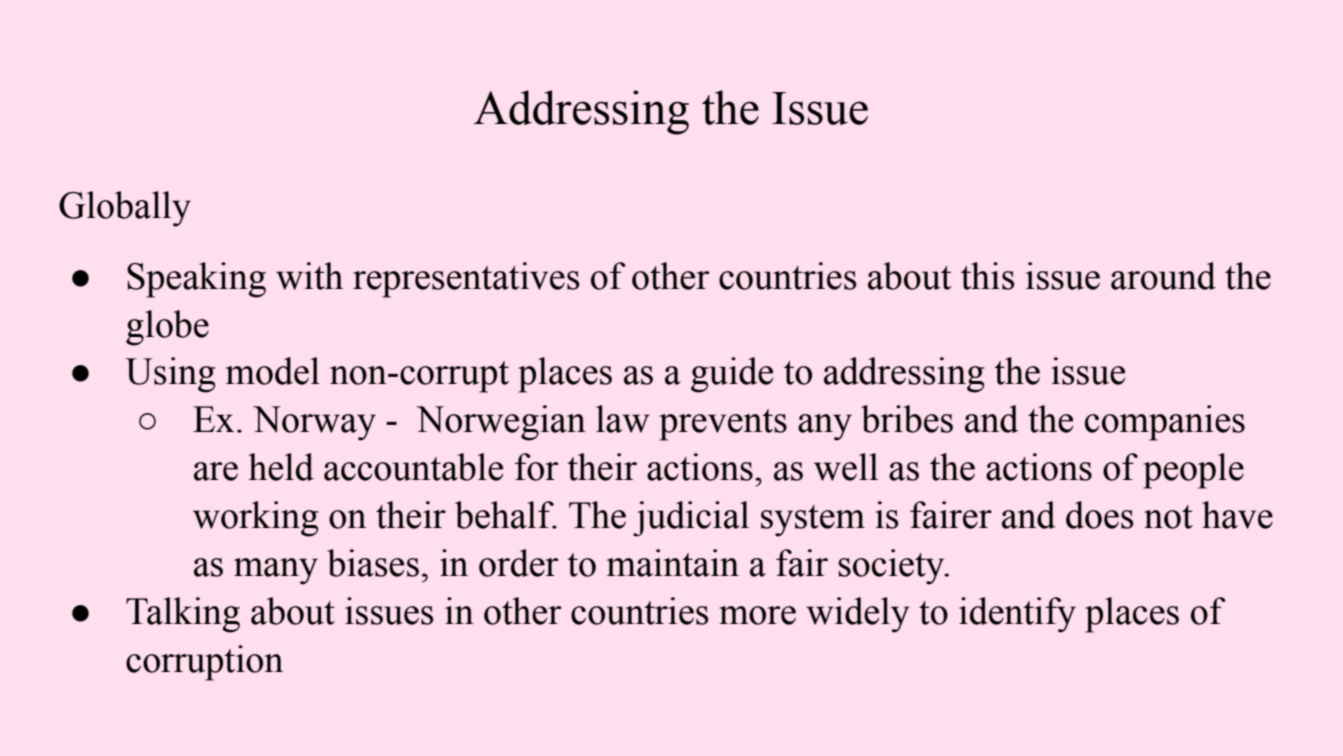 The width and height of the screenshot is (1343, 756). I want to click on more, so click(757, 615).
